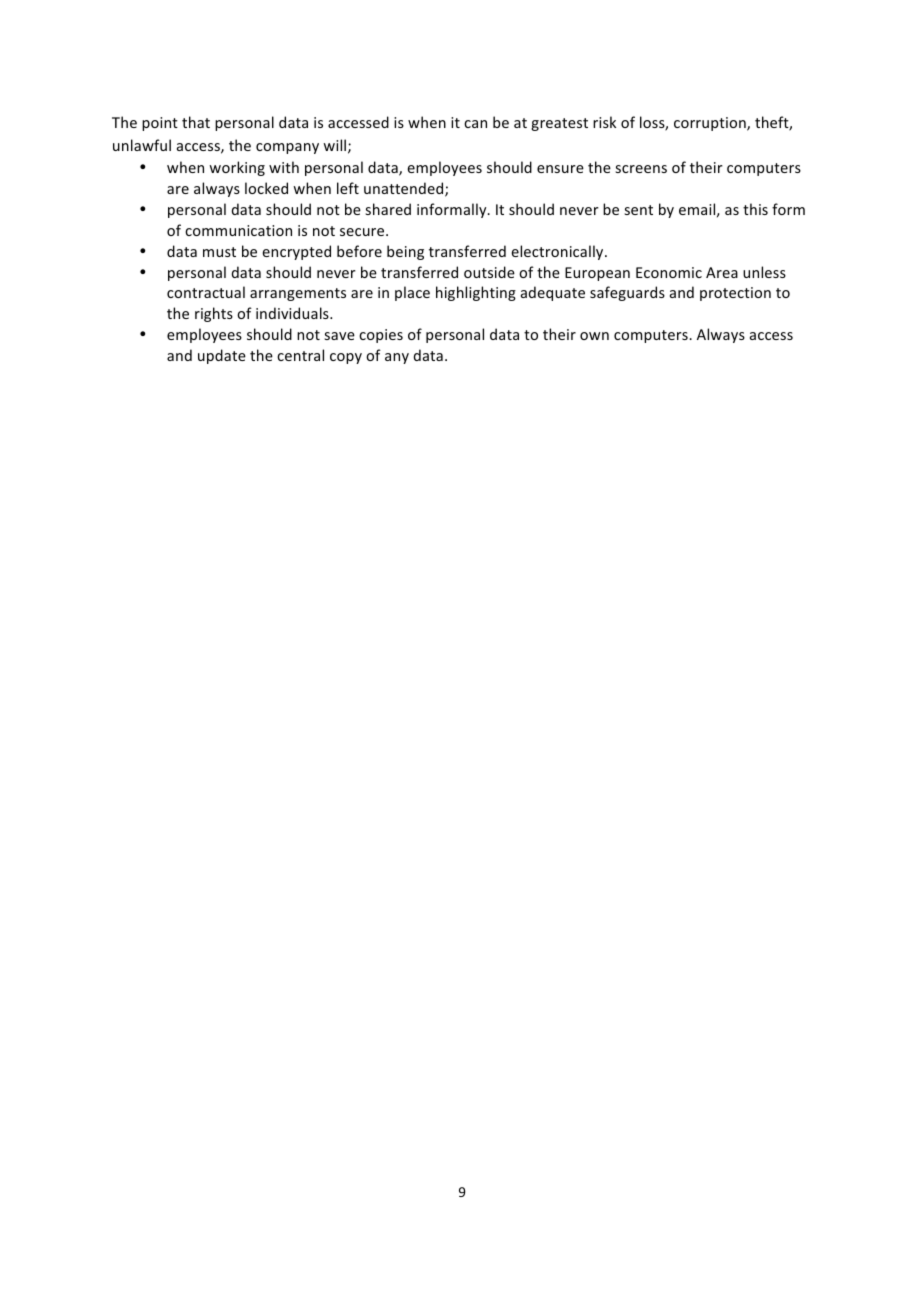 The width and height of the screenshot is (924, 1308). Describe the element at coordinates (711, 124) in the screenshot. I see `corruption` at that location.
